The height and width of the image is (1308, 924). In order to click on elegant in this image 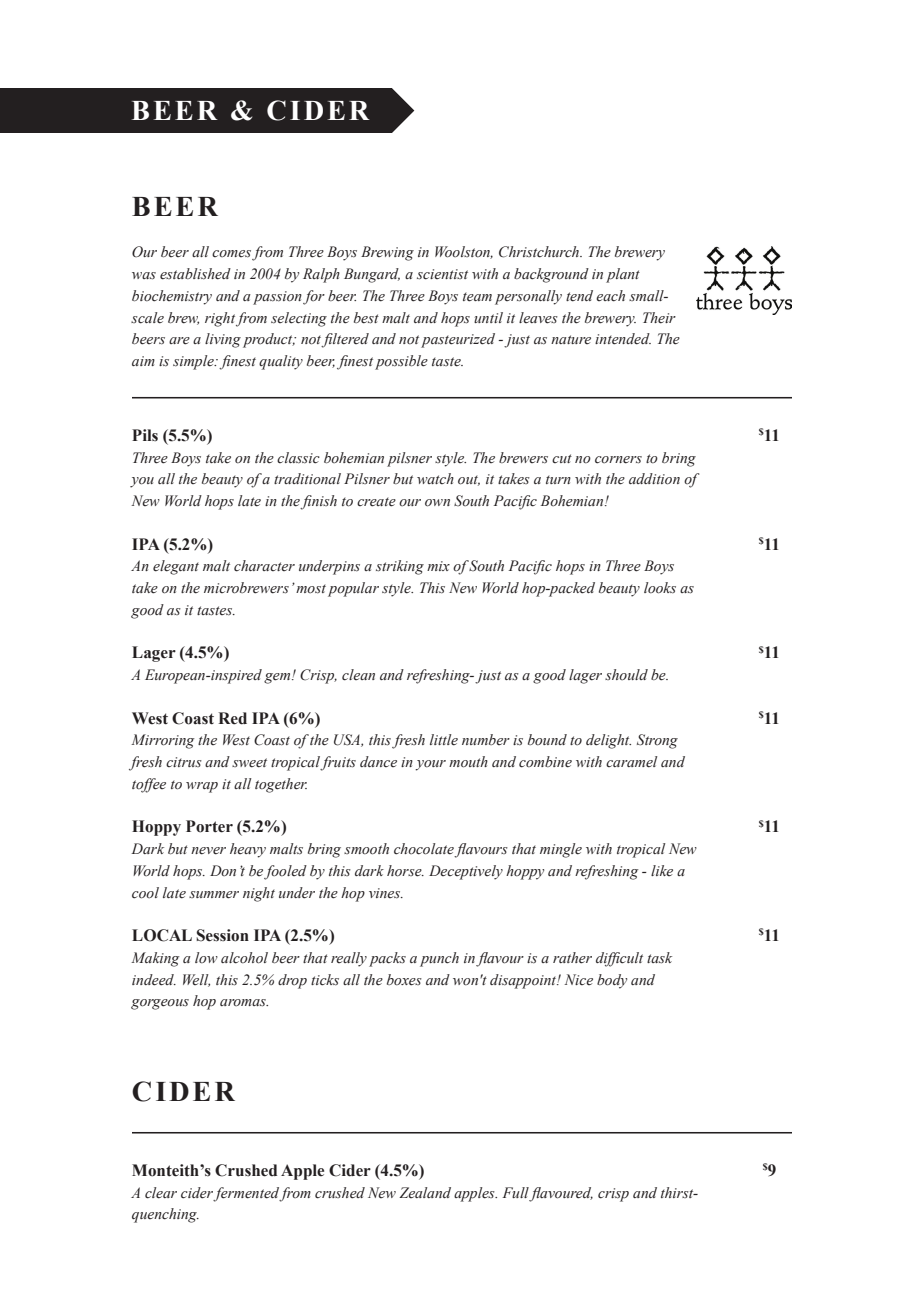, I will do `click(176, 567)`.
